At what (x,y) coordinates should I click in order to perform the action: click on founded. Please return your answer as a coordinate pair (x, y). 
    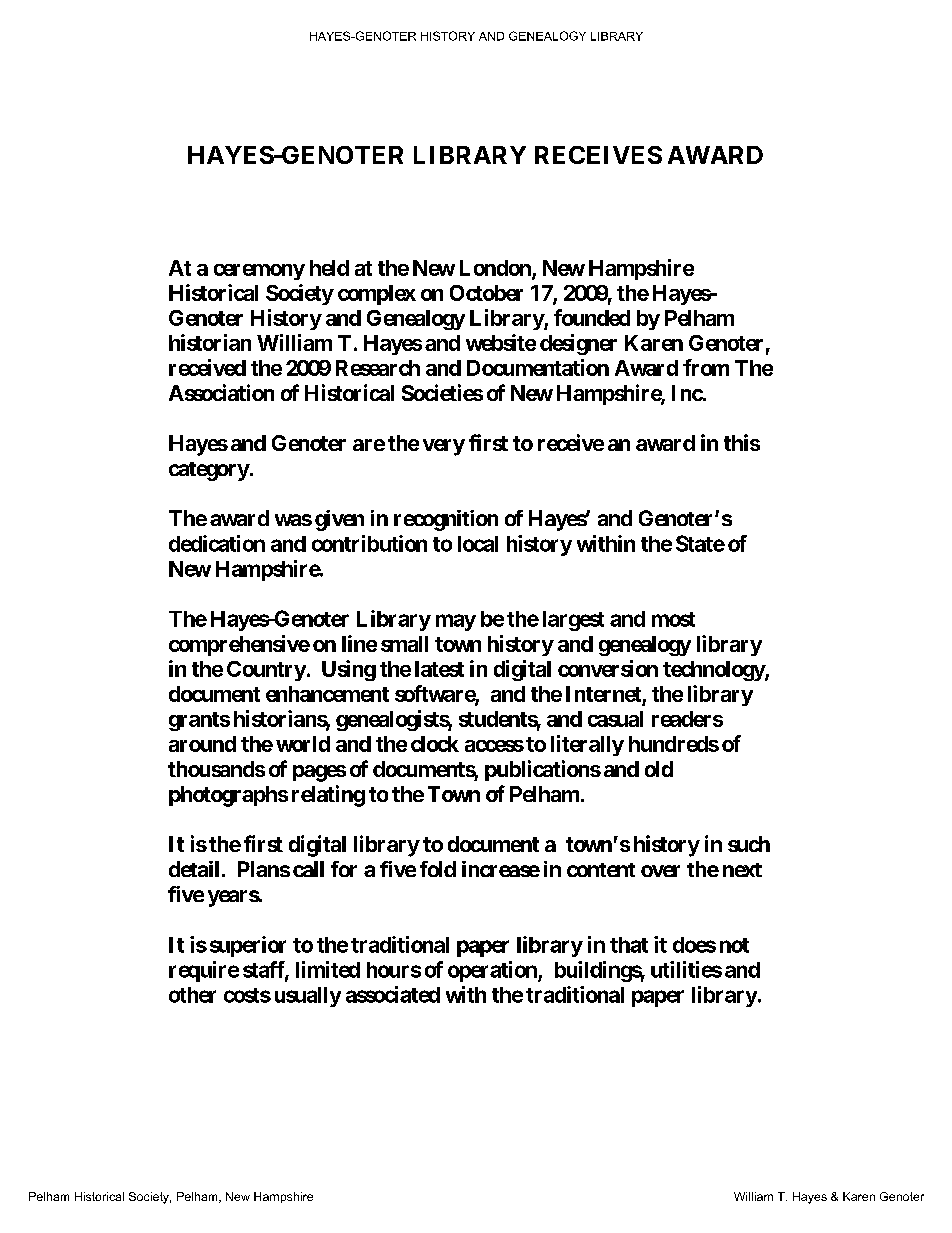
    Looking at the image, I should click on (592, 317).
